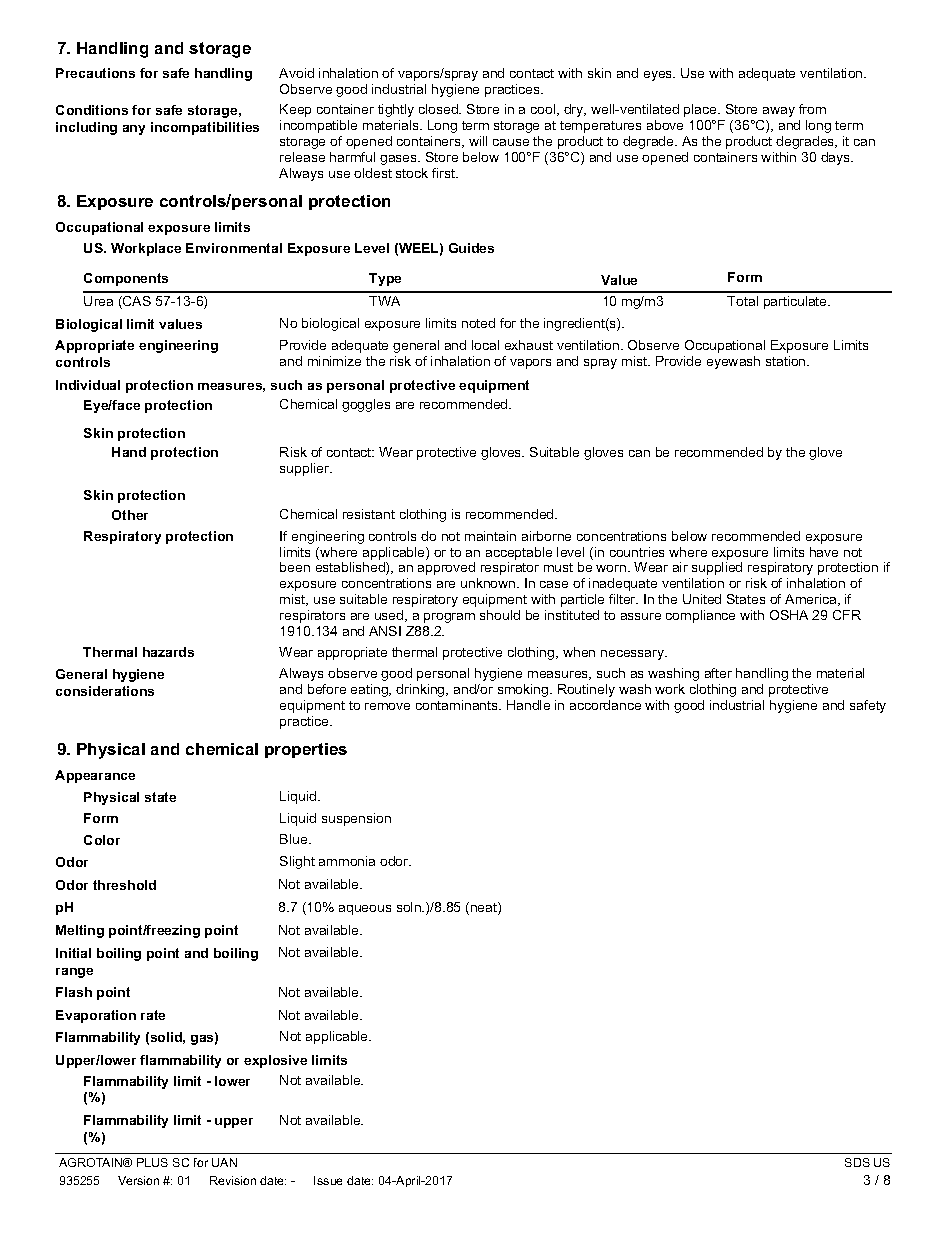 This screenshot has height=1233, width=952. I want to click on any, so click(134, 130).
